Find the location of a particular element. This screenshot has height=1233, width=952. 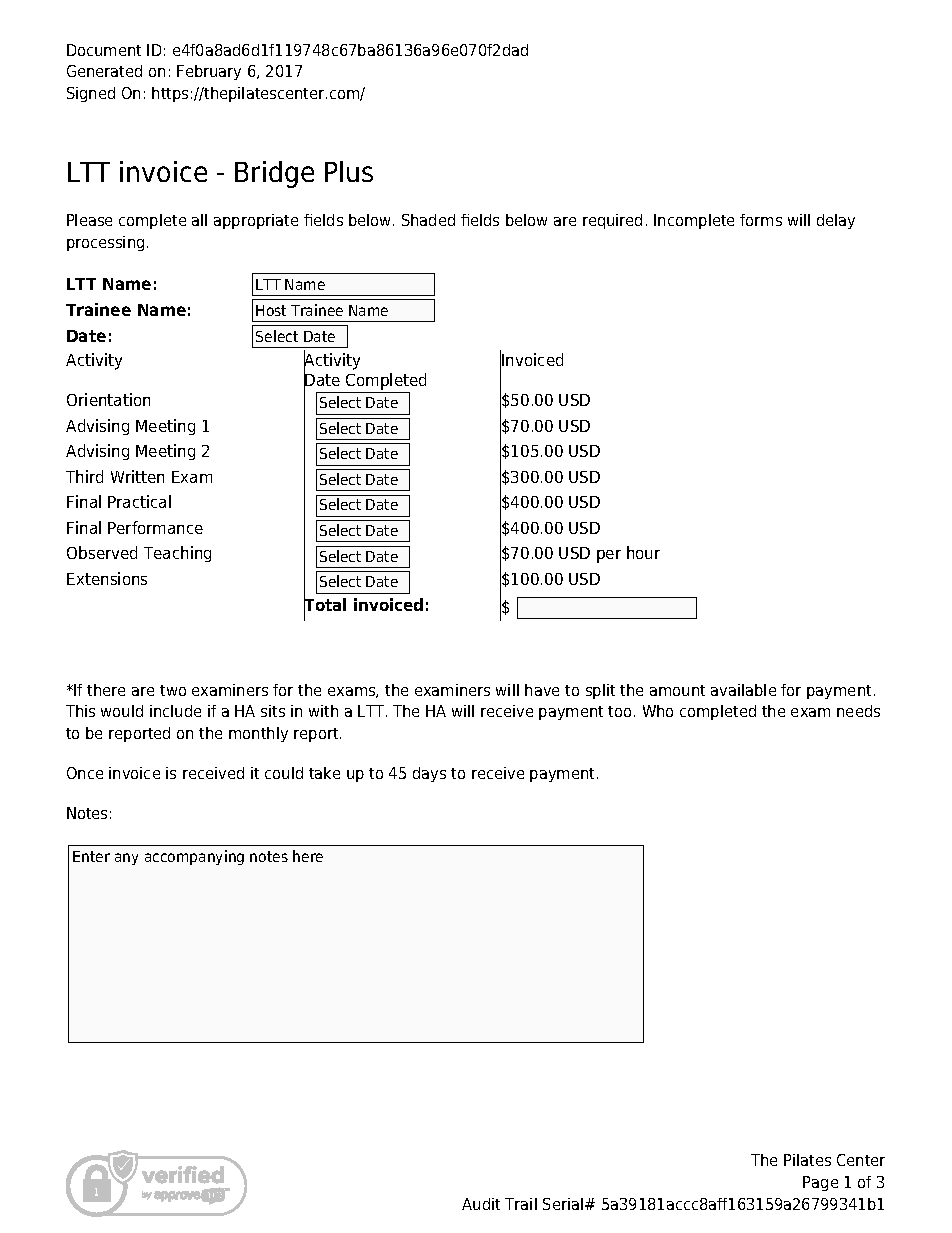

delay is located at coordinates (836, 221).
